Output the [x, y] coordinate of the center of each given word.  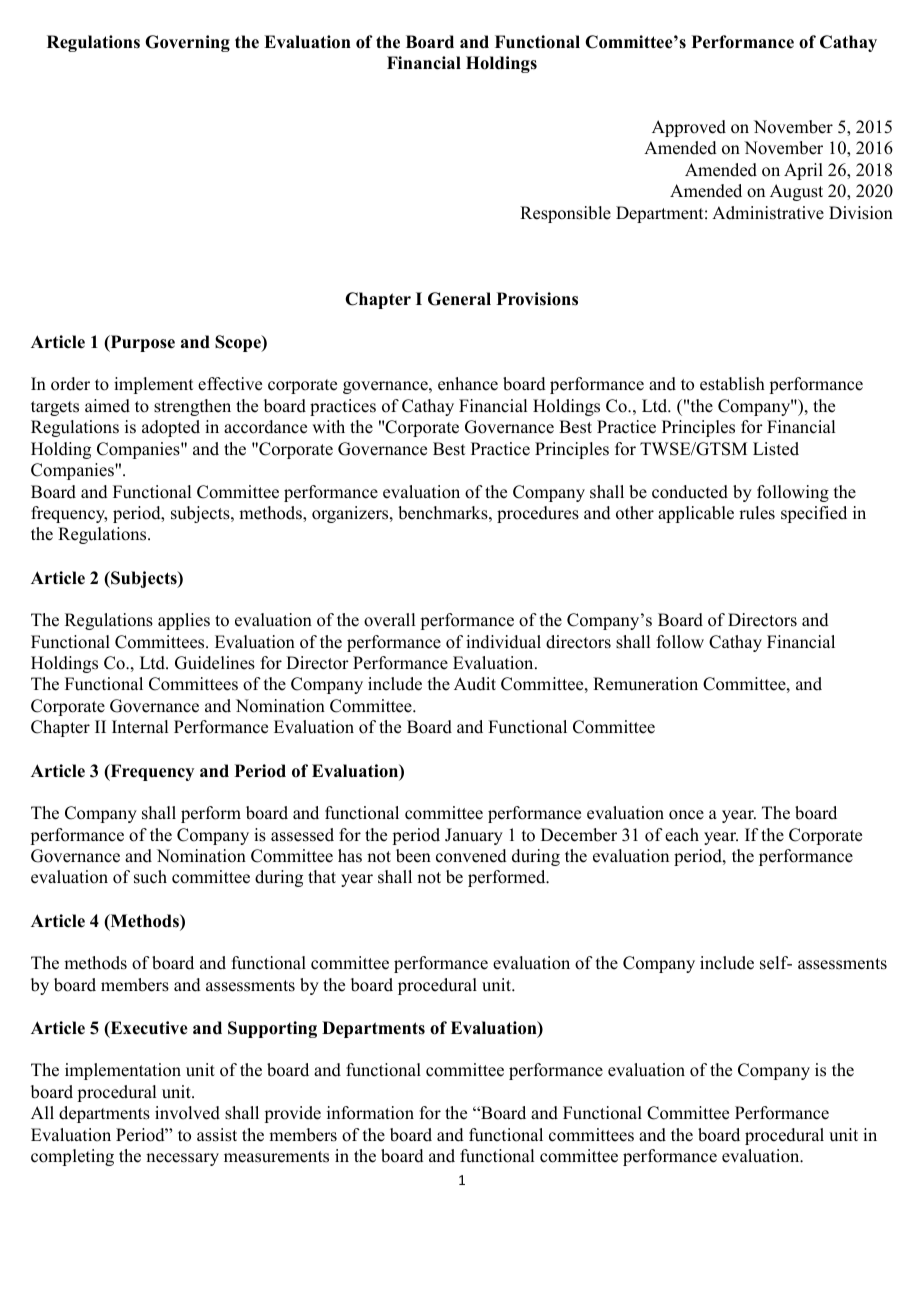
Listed [776, 449]
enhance [468, 384]
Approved [689, 128]
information [370, 1113]
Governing [187, 43]
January [474, 836]
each [682, 835]
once [686, 815]
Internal [140, 727]
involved [187, 1113]
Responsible [565, 214]
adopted [171, 428]
